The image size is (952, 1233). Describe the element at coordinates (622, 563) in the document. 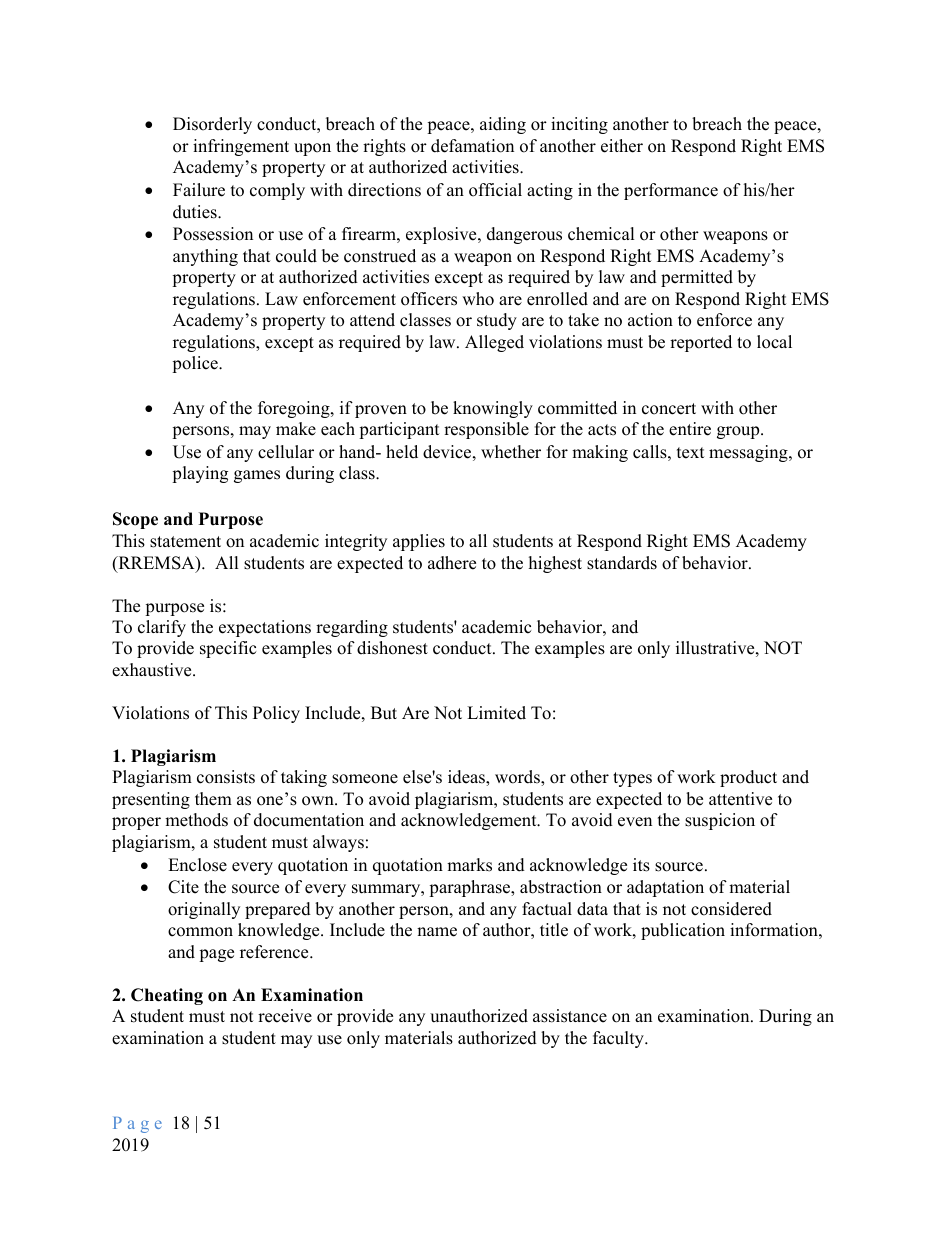

I see `standards` at that location.
